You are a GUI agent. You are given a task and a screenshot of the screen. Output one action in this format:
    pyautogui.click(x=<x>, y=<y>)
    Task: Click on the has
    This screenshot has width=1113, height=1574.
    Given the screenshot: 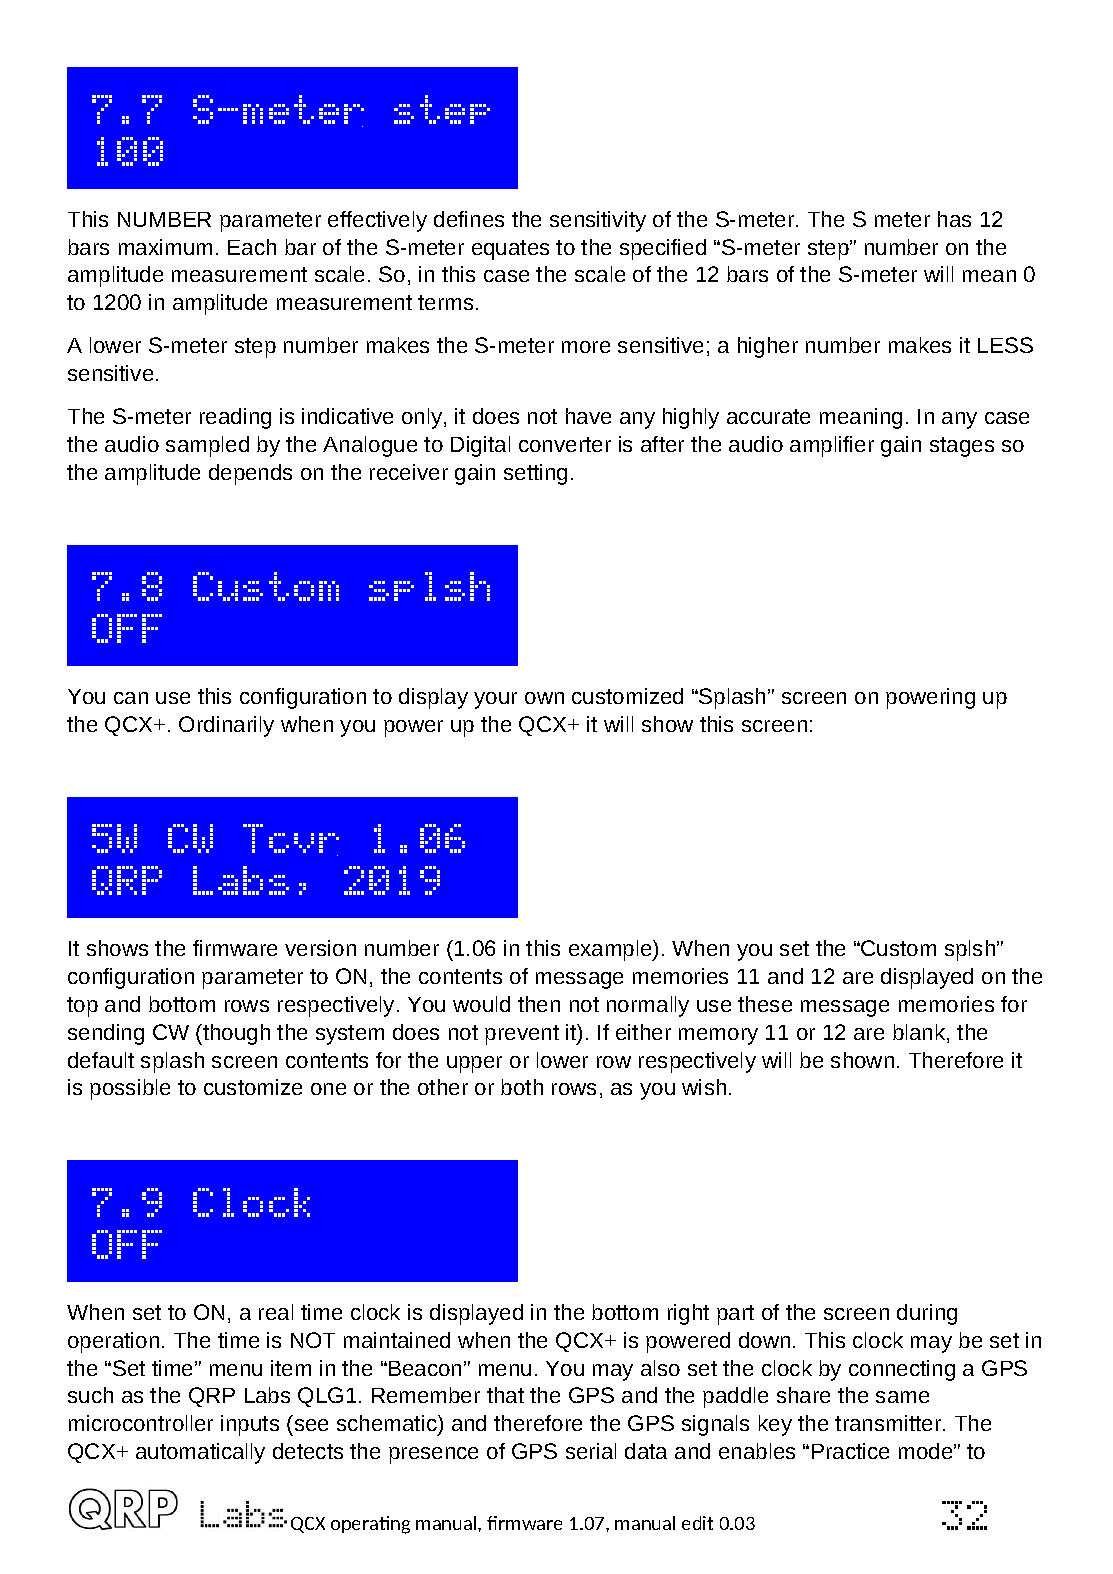 What is the action you would take?
    pyautogui.click(x=954, y=219)
